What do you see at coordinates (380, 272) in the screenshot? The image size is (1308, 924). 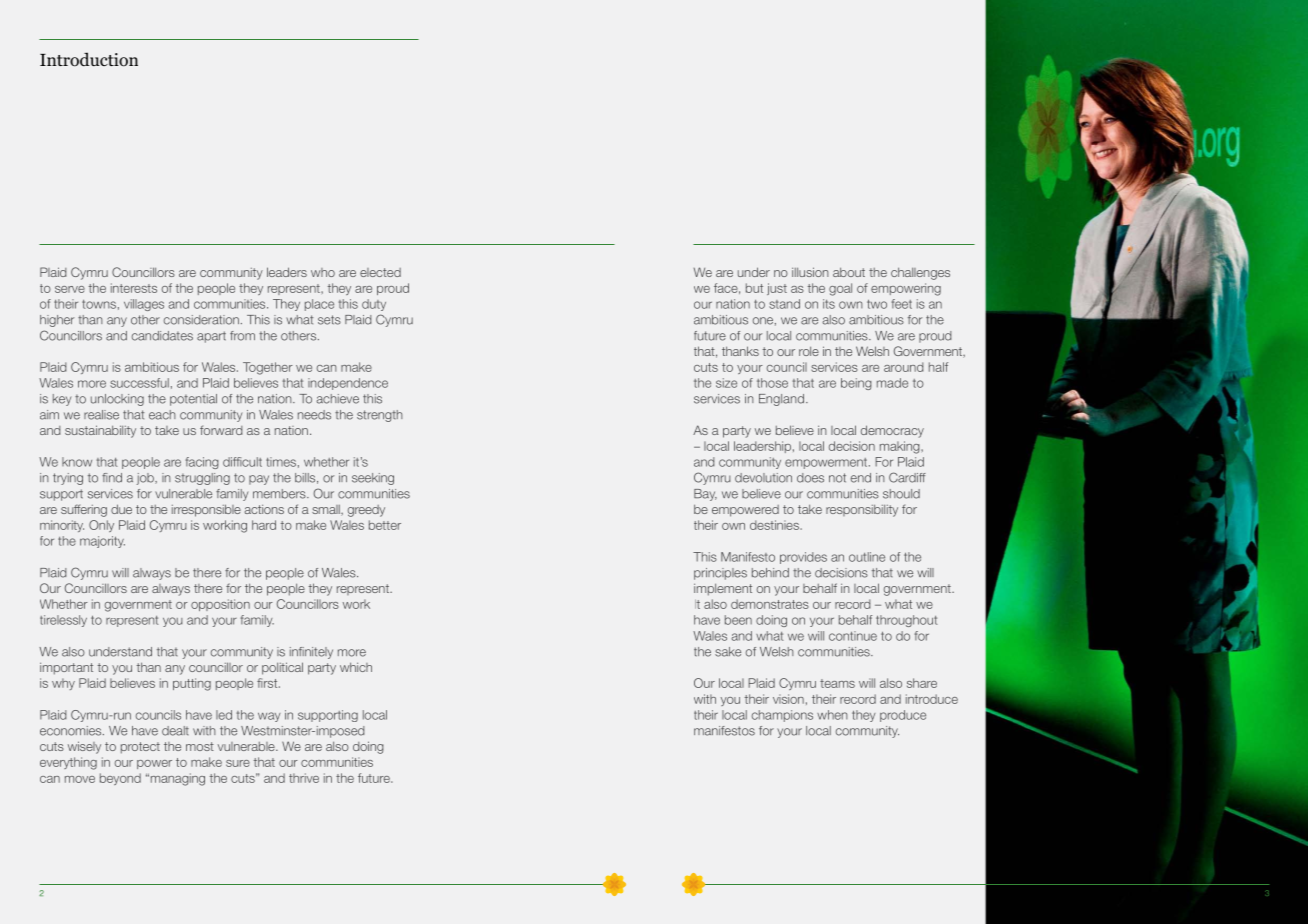 I see `elected` at bounding box center [380, 272].
